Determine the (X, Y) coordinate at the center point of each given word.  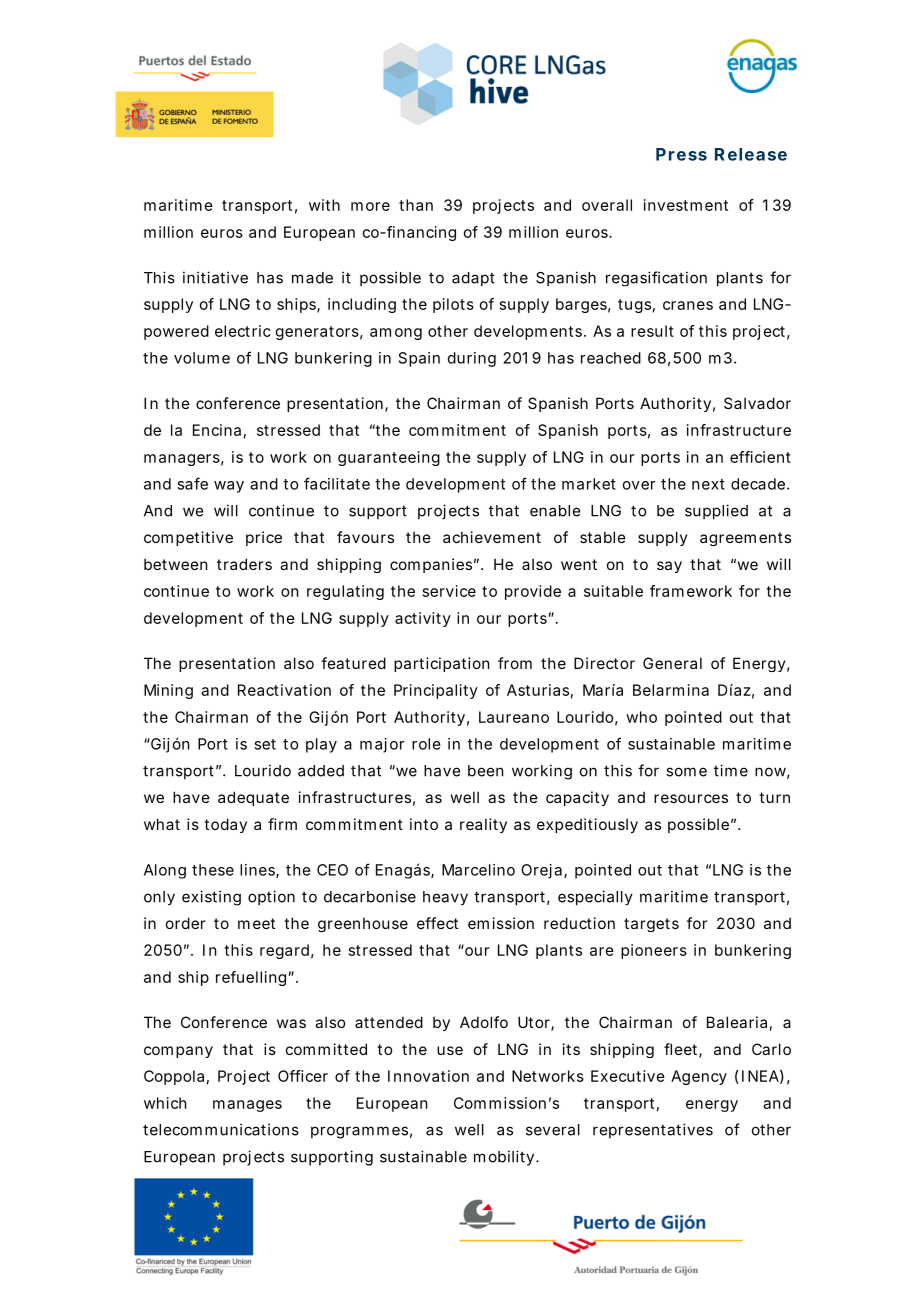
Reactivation (284, 690)
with (324, 205)
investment (686, 205)
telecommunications (221, 1129)
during (472, 359)
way (229, 487)
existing (211, 898)
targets (651, 925)
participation (442, 664)
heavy (445, 898)
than (416, 205)
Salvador (757, 403)
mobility (505, 1158)
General (672, 663)
